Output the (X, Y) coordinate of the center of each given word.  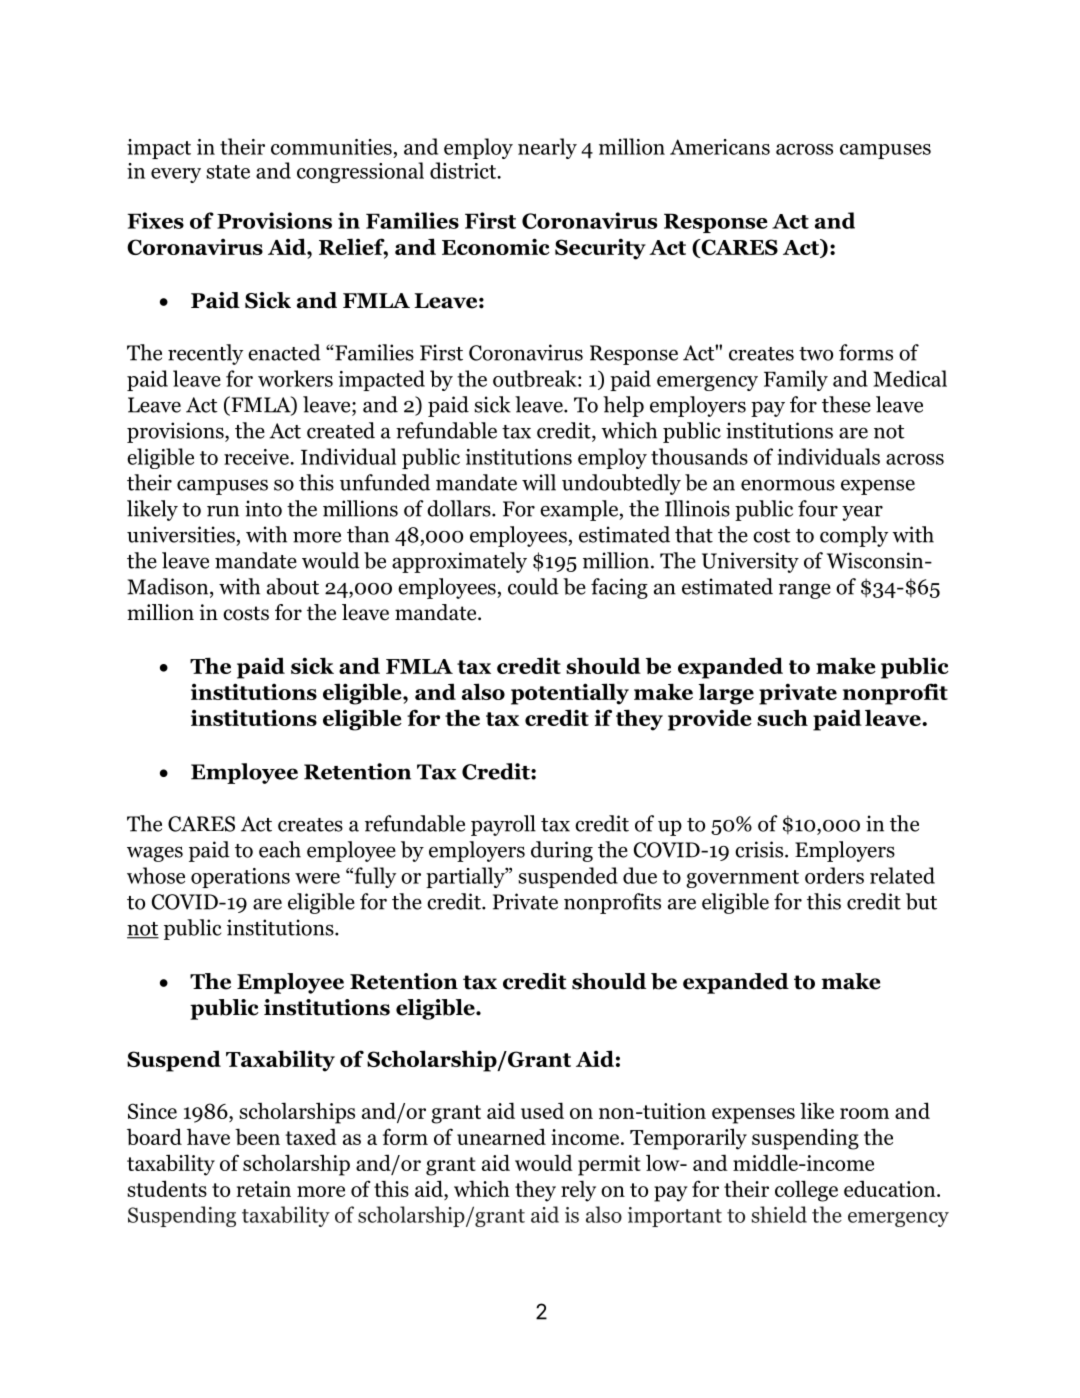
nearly (547, 148)
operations (240, 878)
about (293, 586)
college (806, 1191)
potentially (570, 694)
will (539, 482)
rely (578, 1191)
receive (257, 457)
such (782, 717)
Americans (720, 147)
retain (264, 1189)
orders (834, 875)
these (846, 404)
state (228, 172)
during (562, 851)
